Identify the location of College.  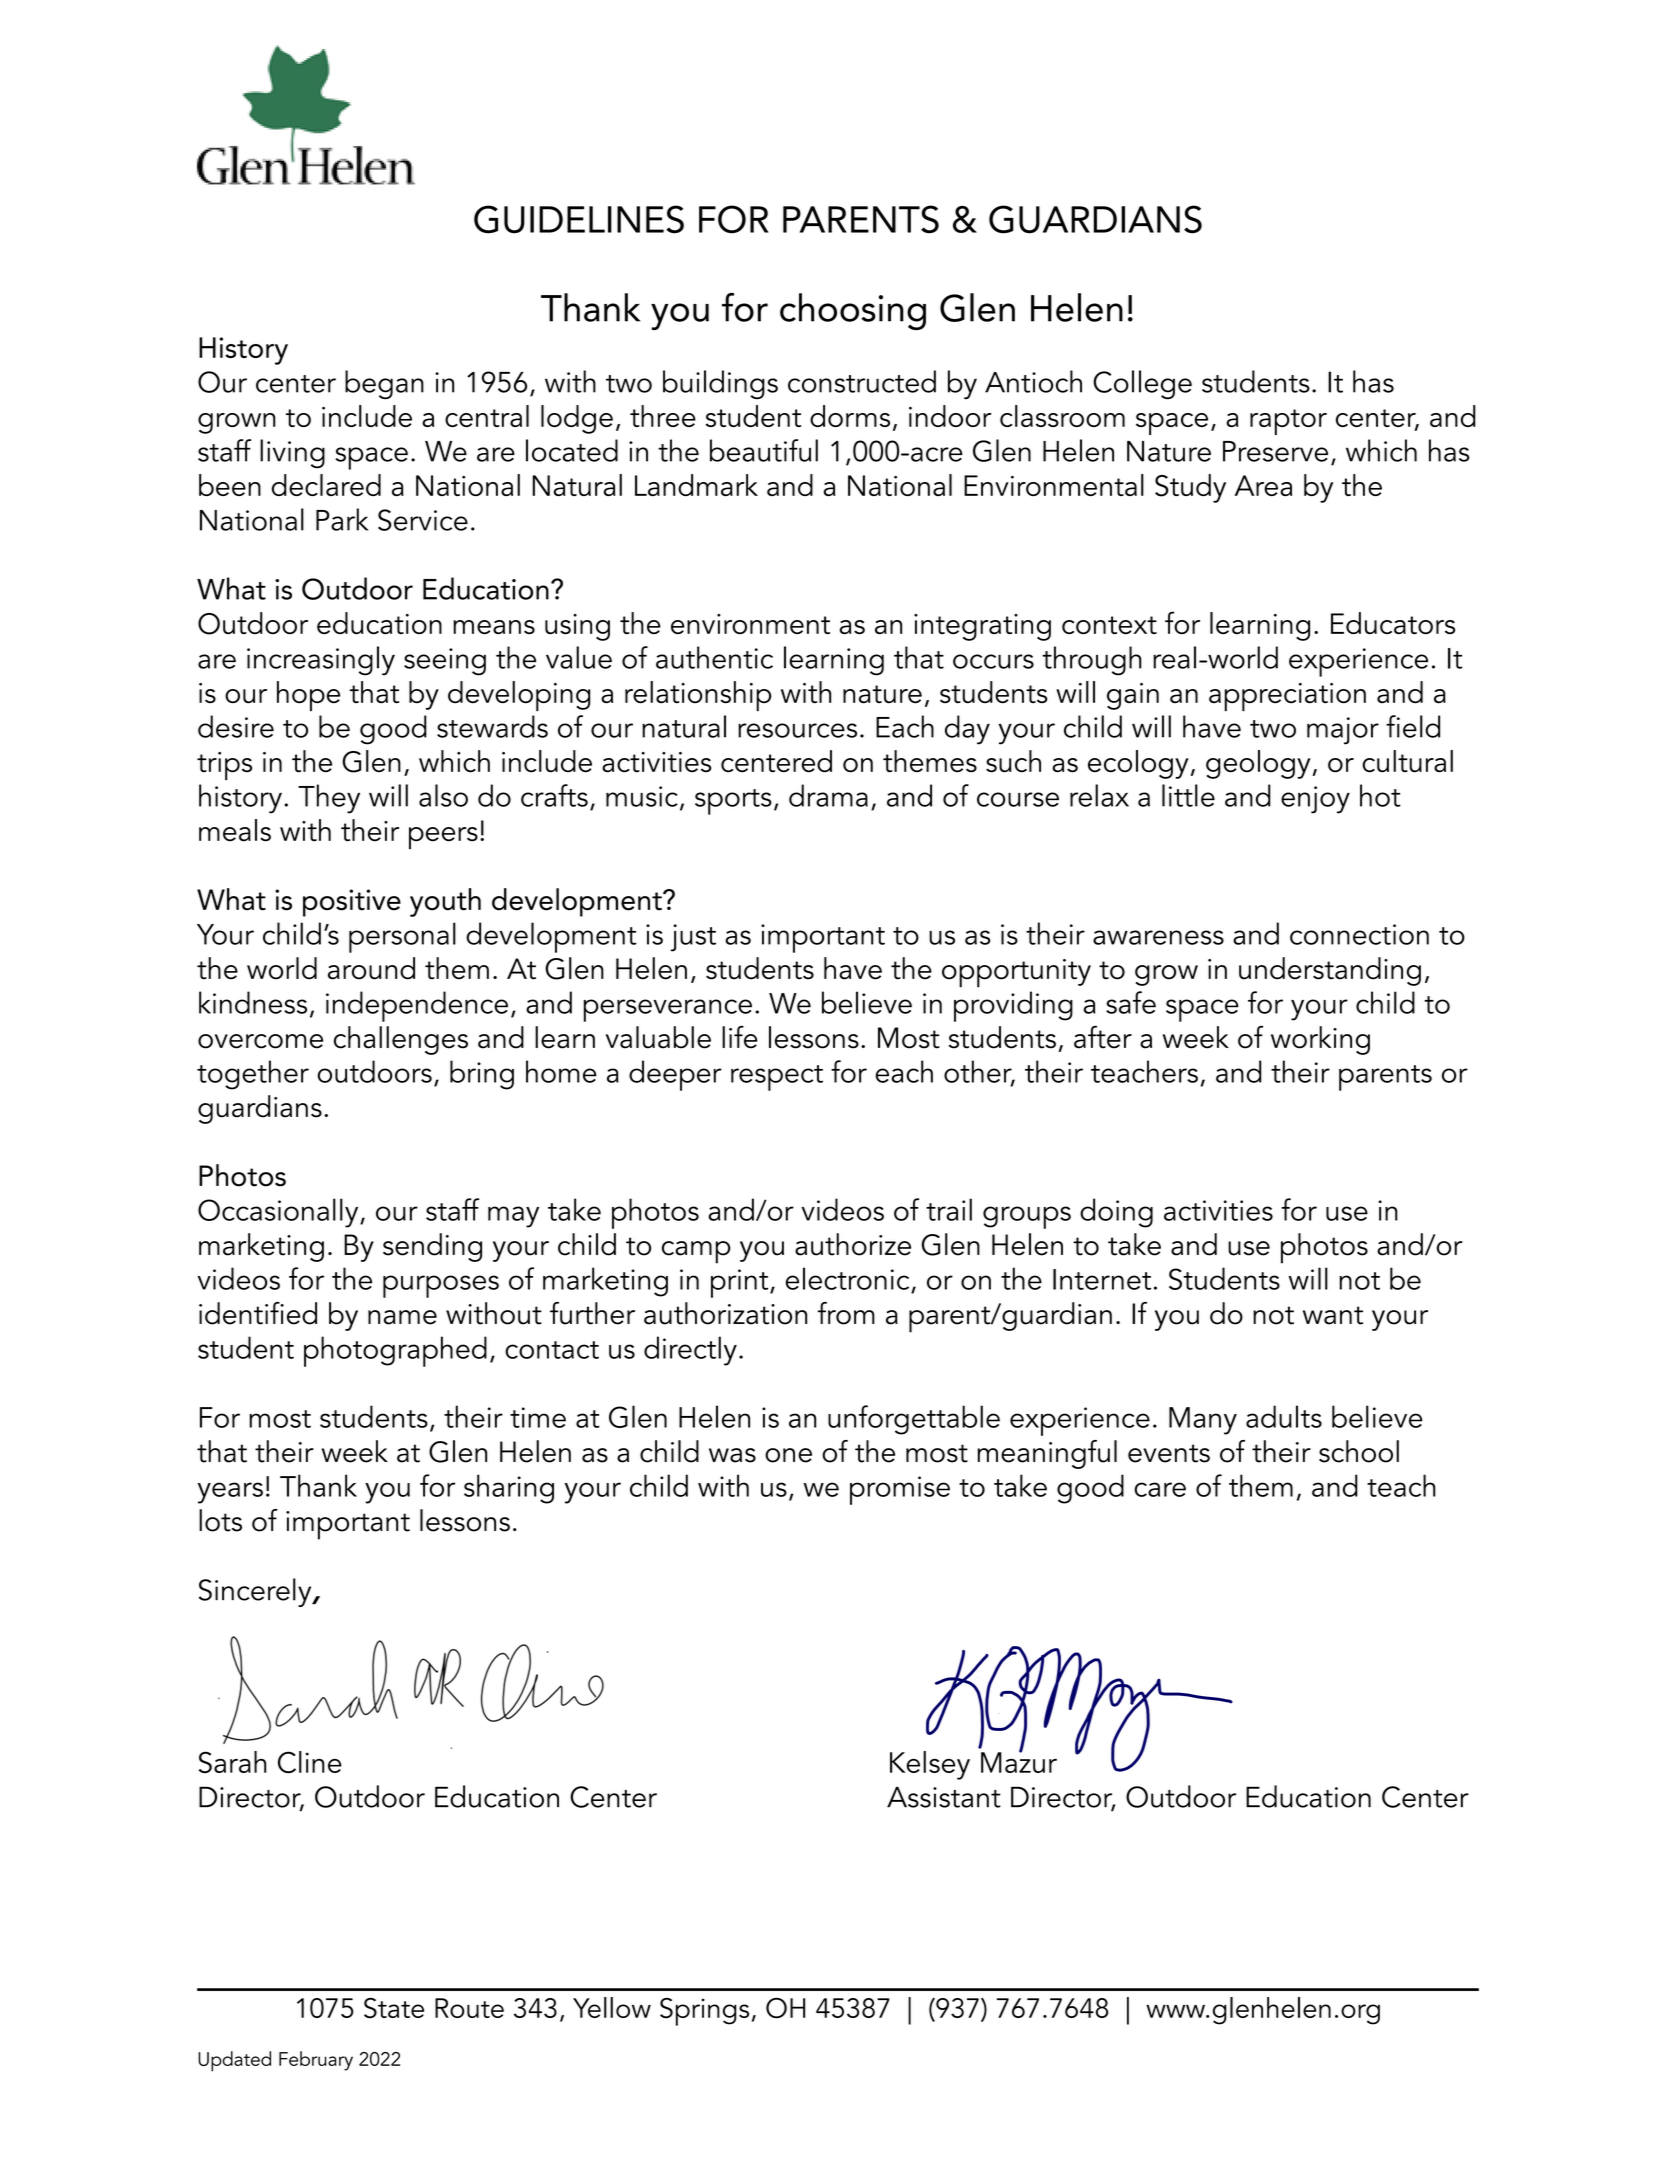
(1142, 384).
